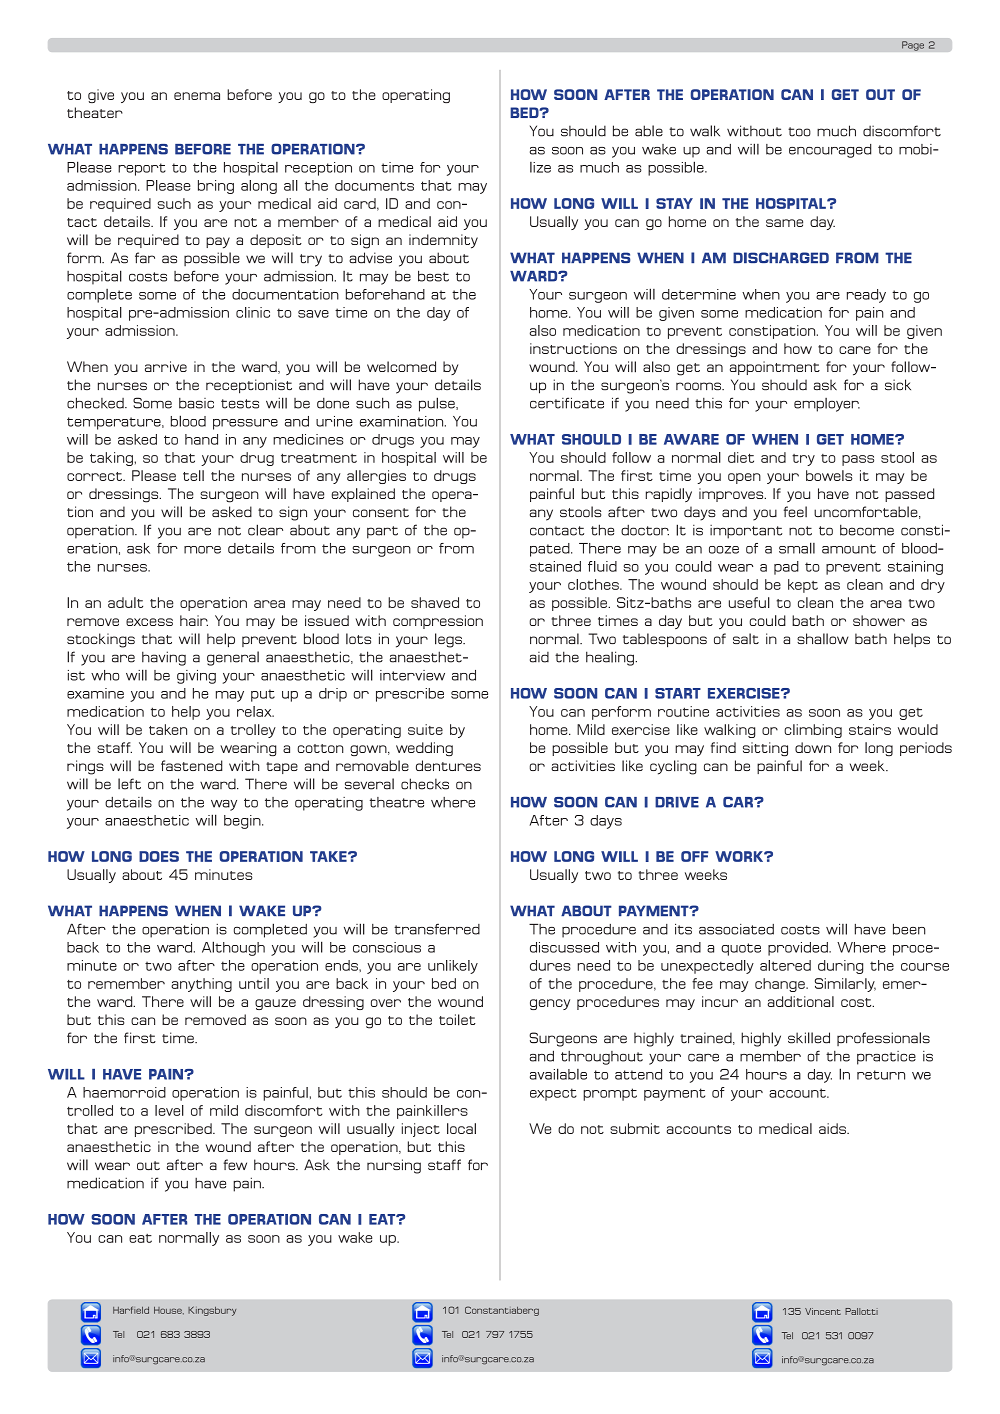 Image resolution: width=1000 pixels, height=1414 pixels. What do you see at coordinates (830, 151) in the document?
I see `encouraged` at bounding box center [830, 151].
